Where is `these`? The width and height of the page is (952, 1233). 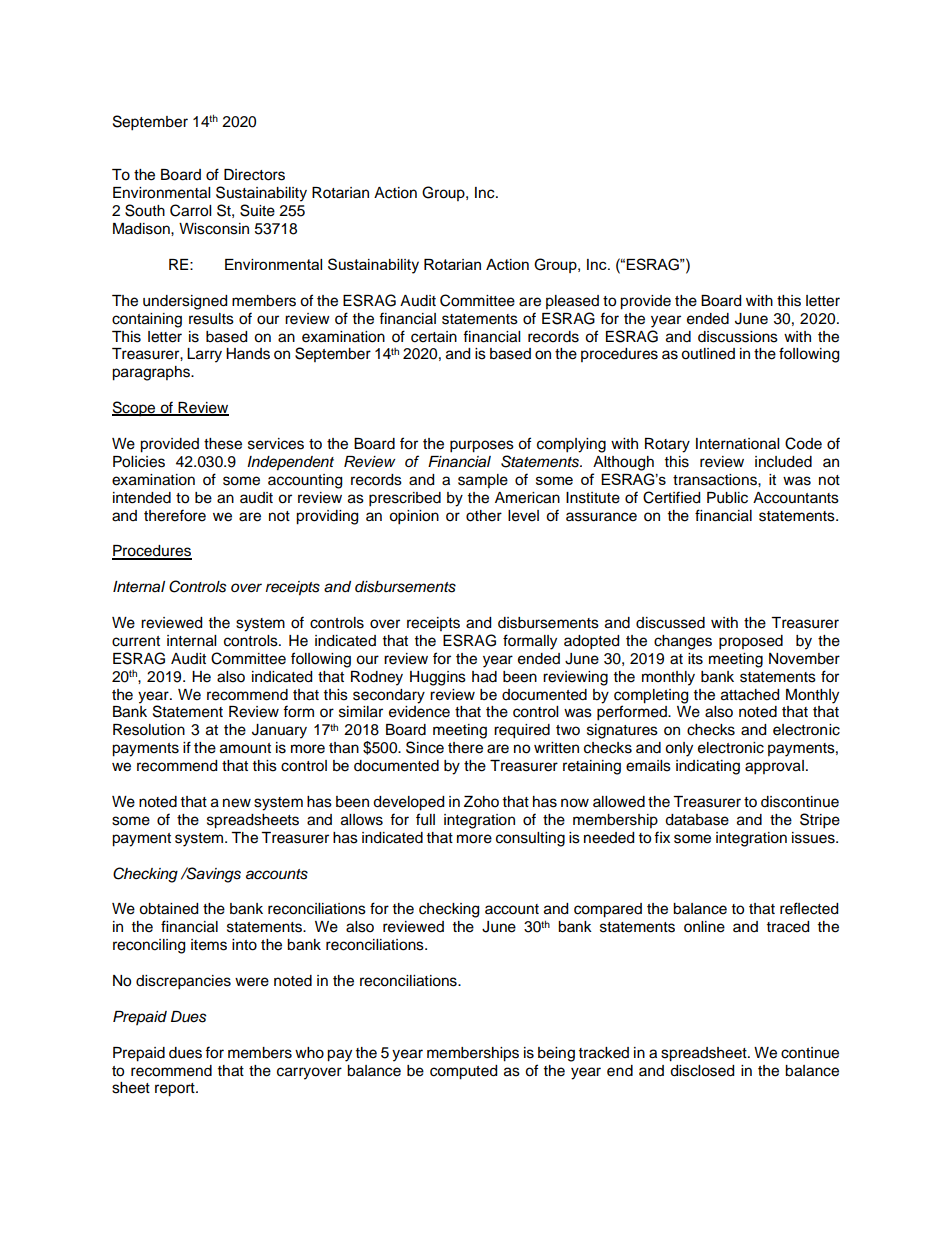
these is located at coordinates (223, 444).
